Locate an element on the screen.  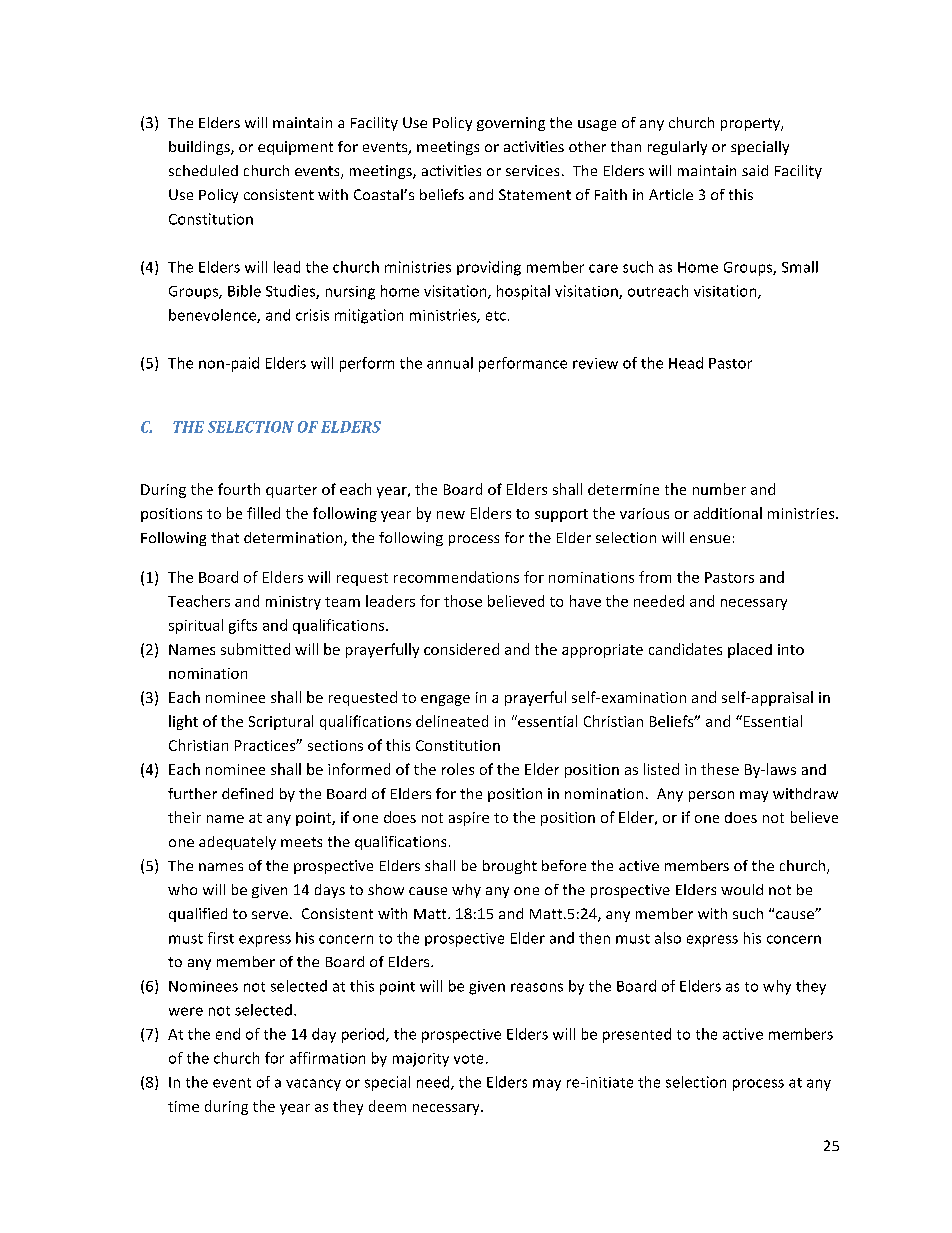
new is located at coordinates (451, 515).
